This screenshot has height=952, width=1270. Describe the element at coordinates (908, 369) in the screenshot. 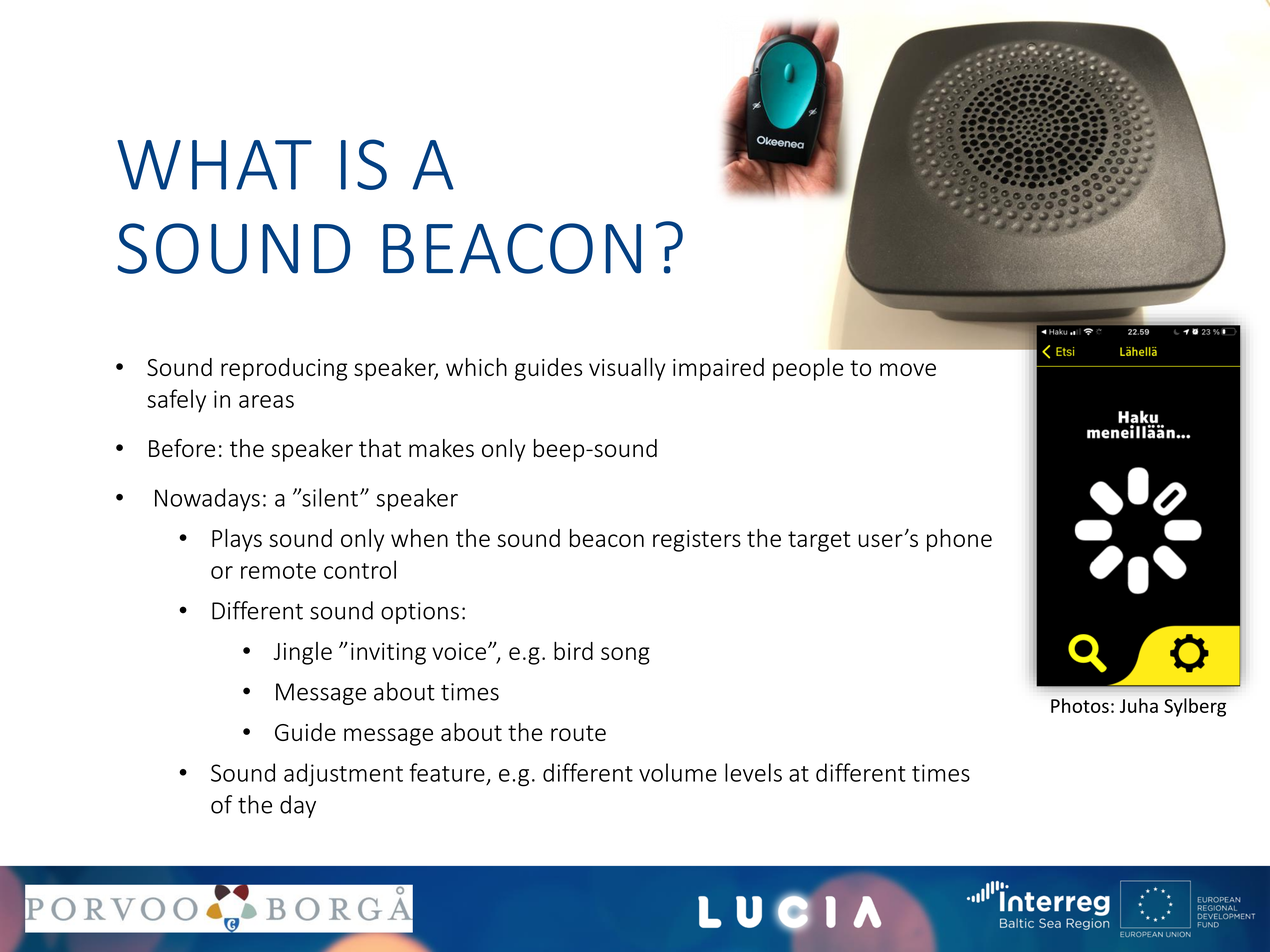

I see `move` at that location.
